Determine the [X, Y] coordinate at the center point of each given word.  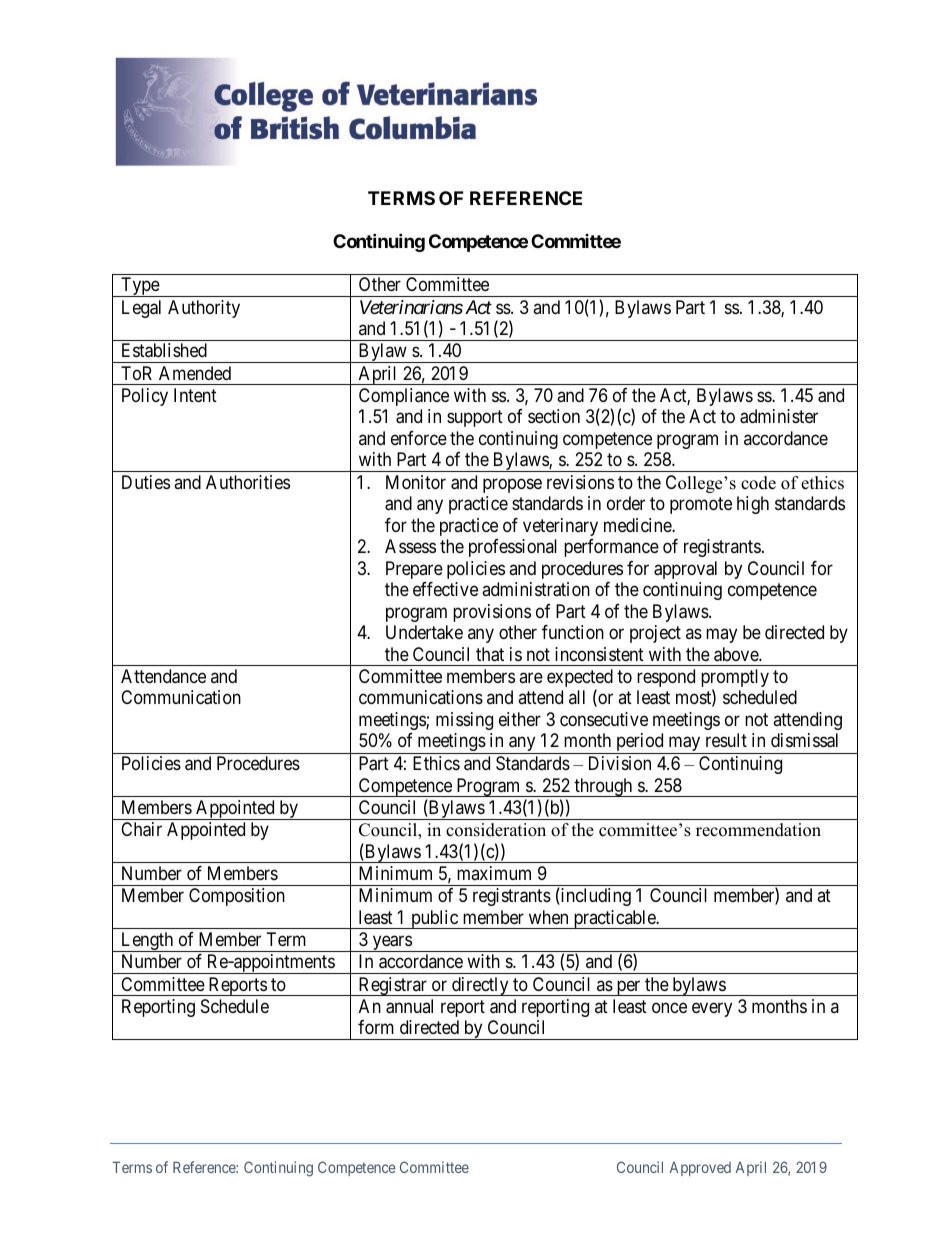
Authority [204, 309]
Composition [237, 897]
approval [685, 570]
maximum [494, 873]
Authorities [248, 482]
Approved [700, 1169]
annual [409, 1006]
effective [445, 589]
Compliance [404, 397]
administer [779, 416]
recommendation [758, 830]
